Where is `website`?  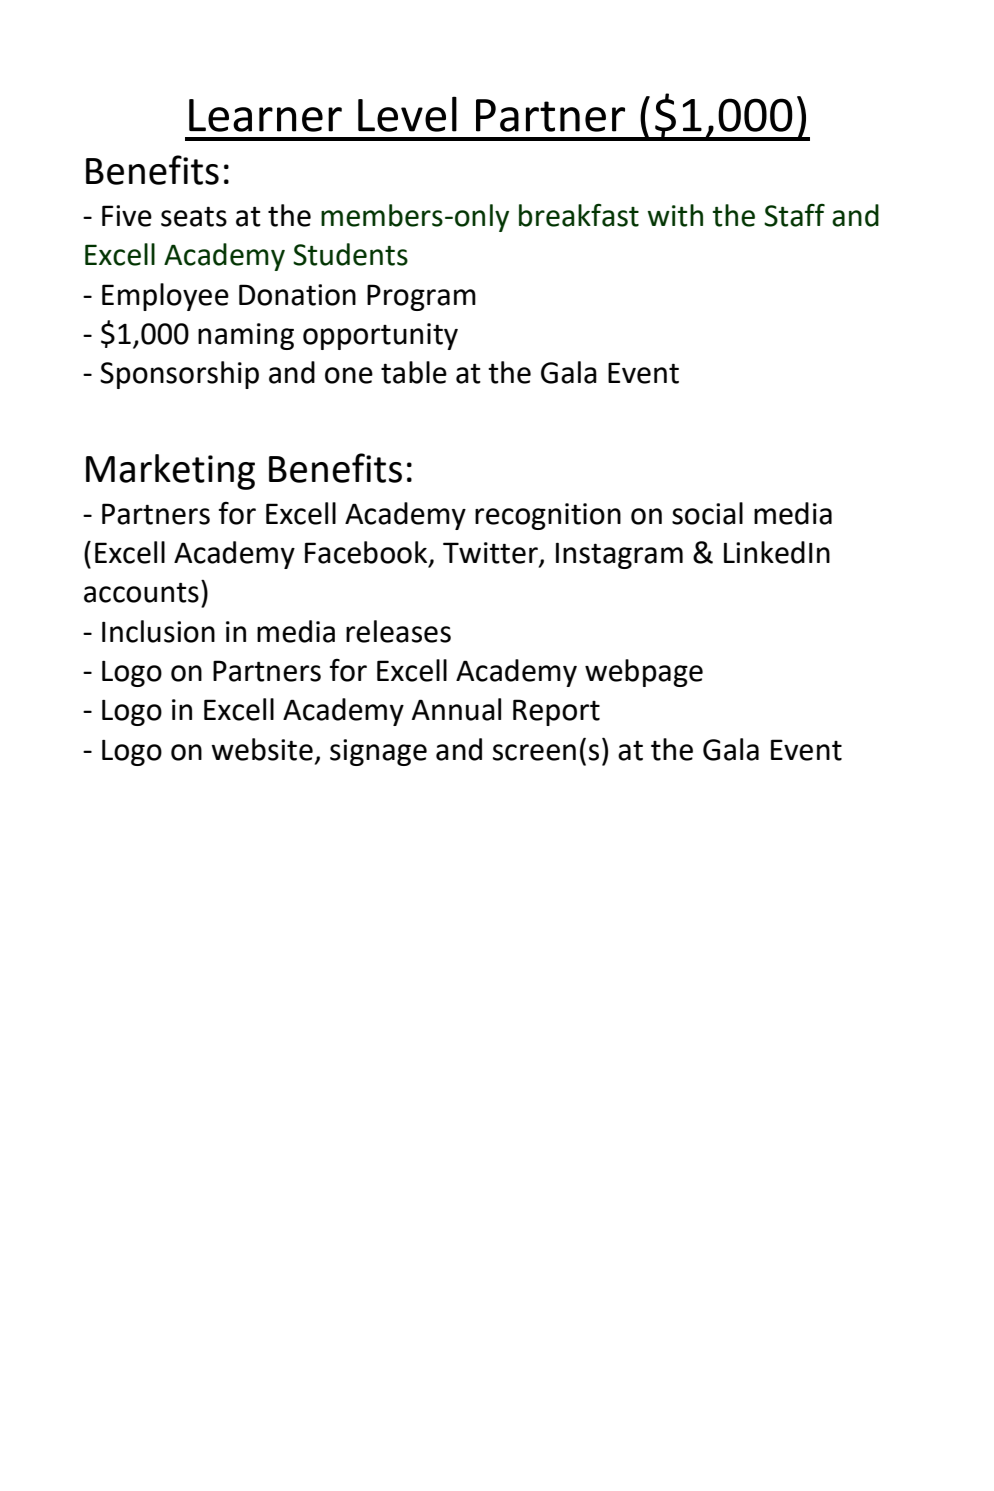
website is located at coordinates (262, 749).
